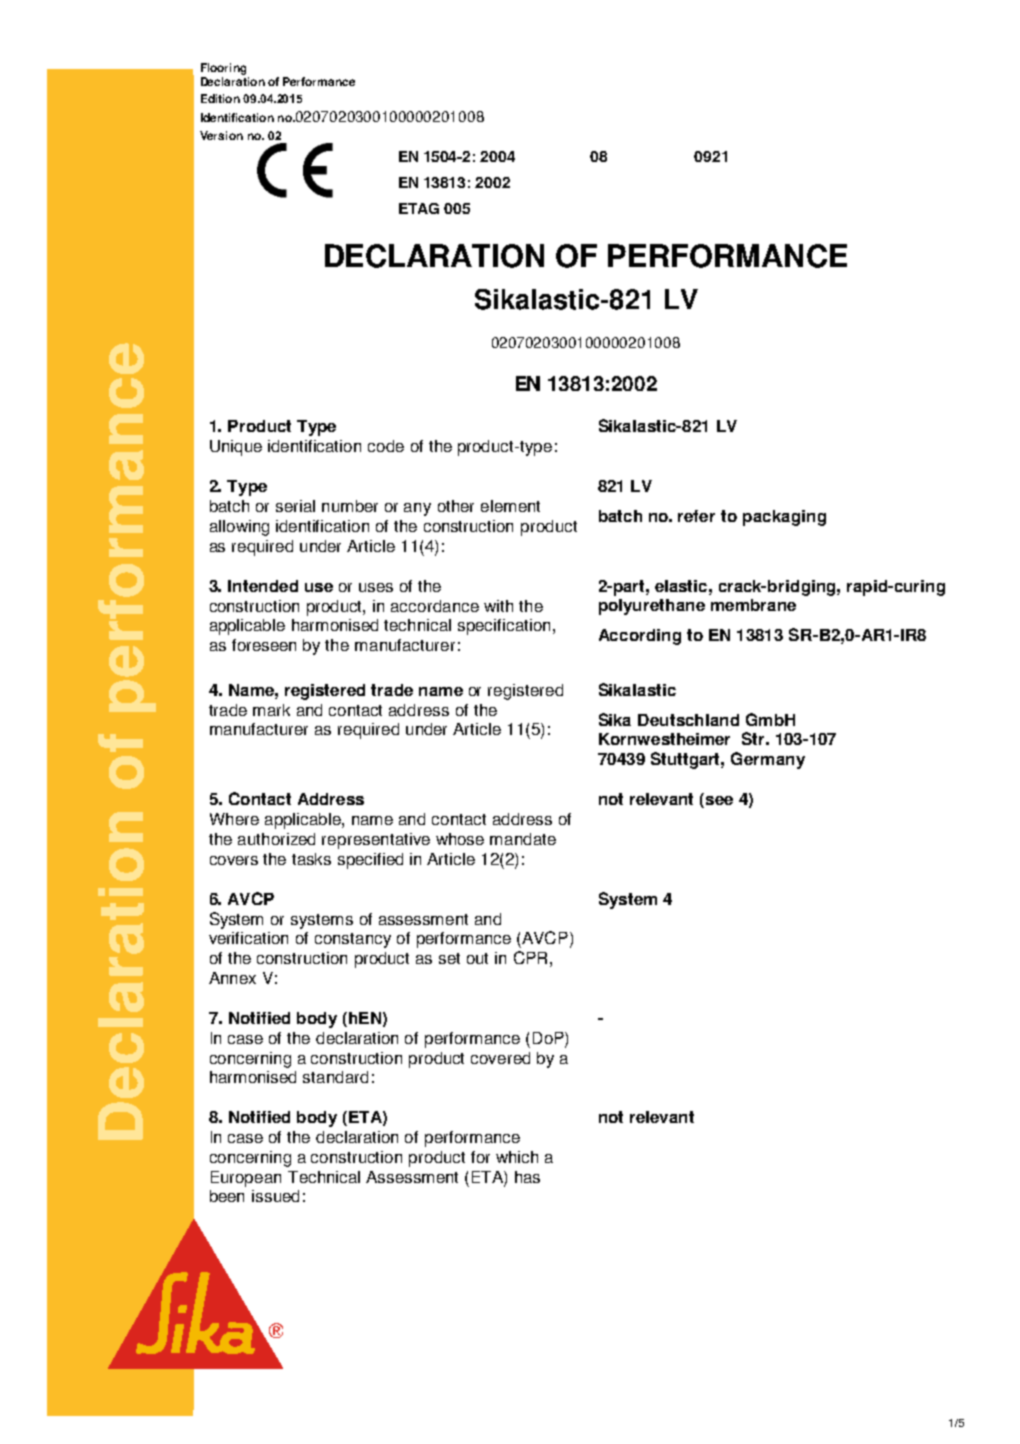 The width and height of the page is (1020, 1444). What do you see at coordinates (276, 839) in the page?
I see `authorized` at bounding box center [276, 839].
